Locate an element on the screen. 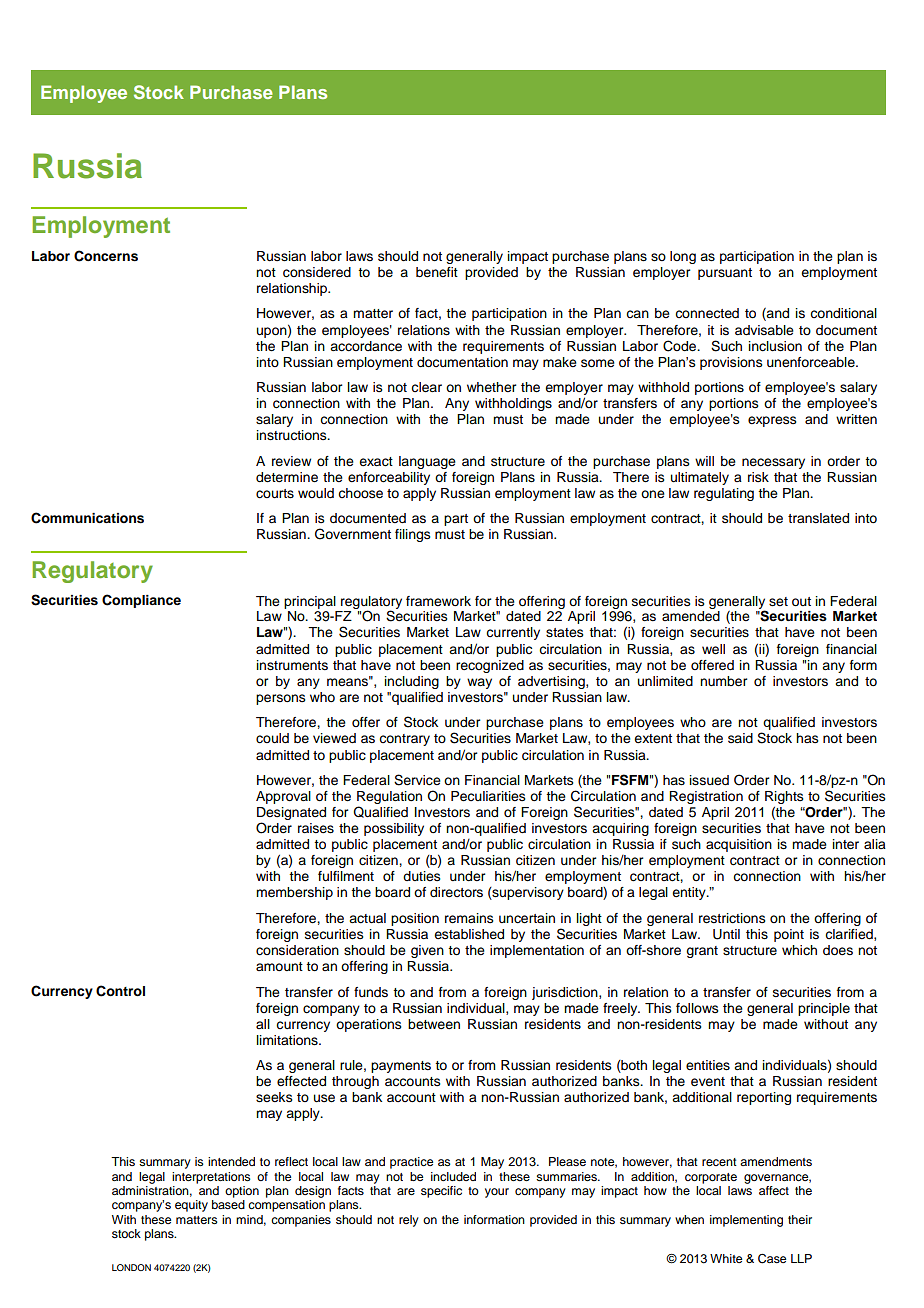 The image size is (924, 1308). benefit is located at coordinates (437, 272).
